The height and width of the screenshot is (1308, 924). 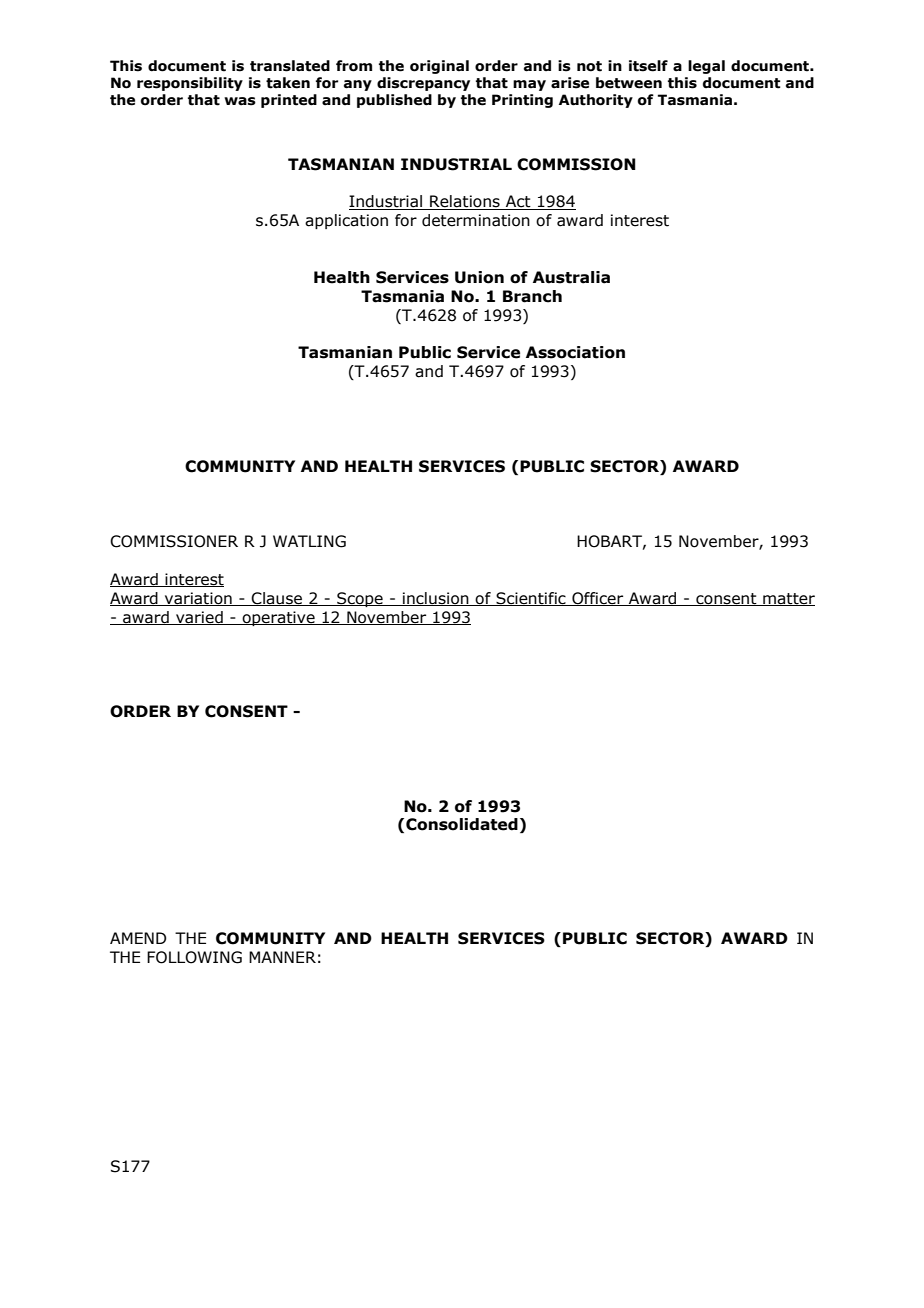 What do you see at coordinates (575, 352) in the screenshot?
I see `Association` at bounding box center [575, 352].
